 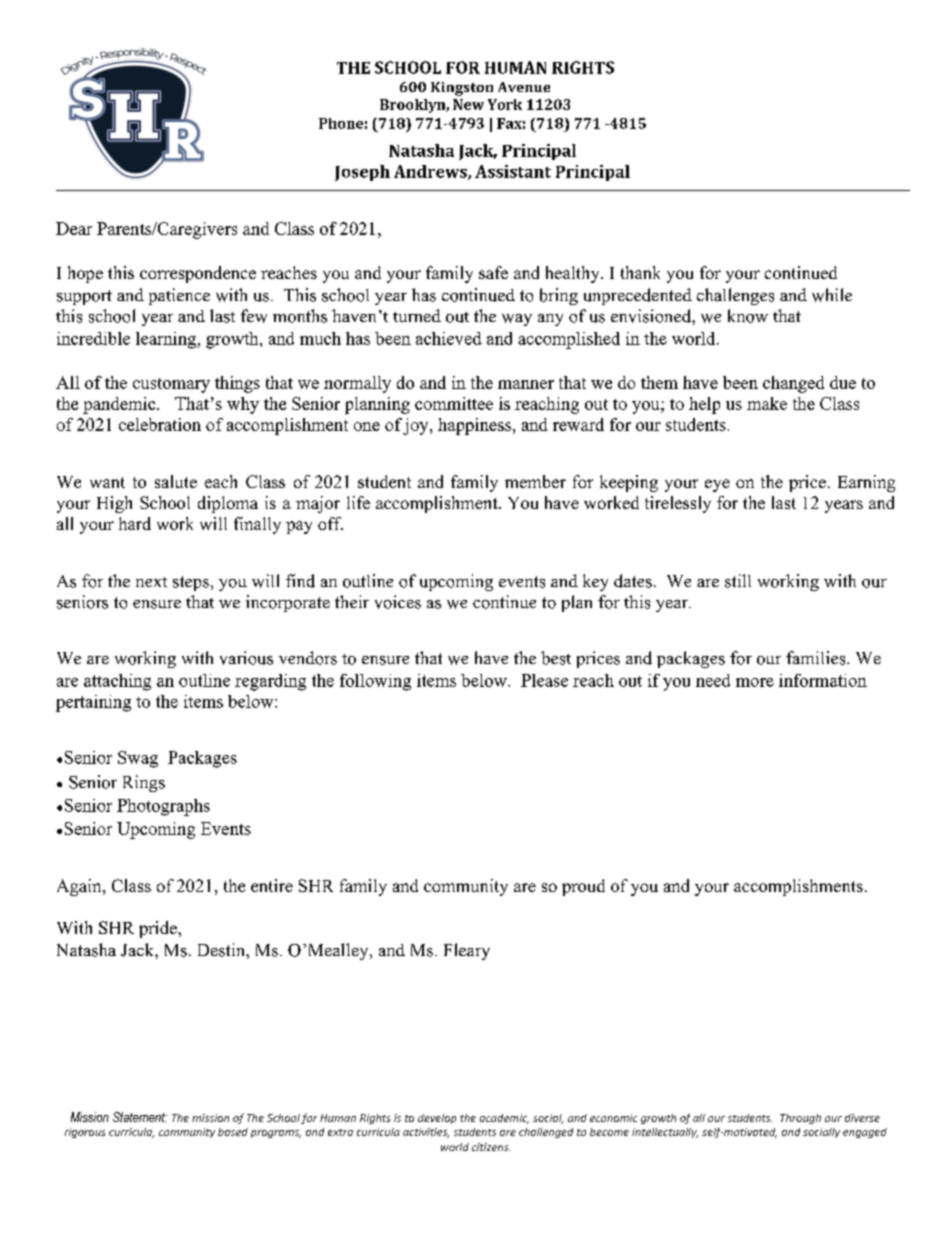 What do you see at coordinates (800, 1119) in the screenshot?
I see `Through` at bounding box center [800, 1119].
